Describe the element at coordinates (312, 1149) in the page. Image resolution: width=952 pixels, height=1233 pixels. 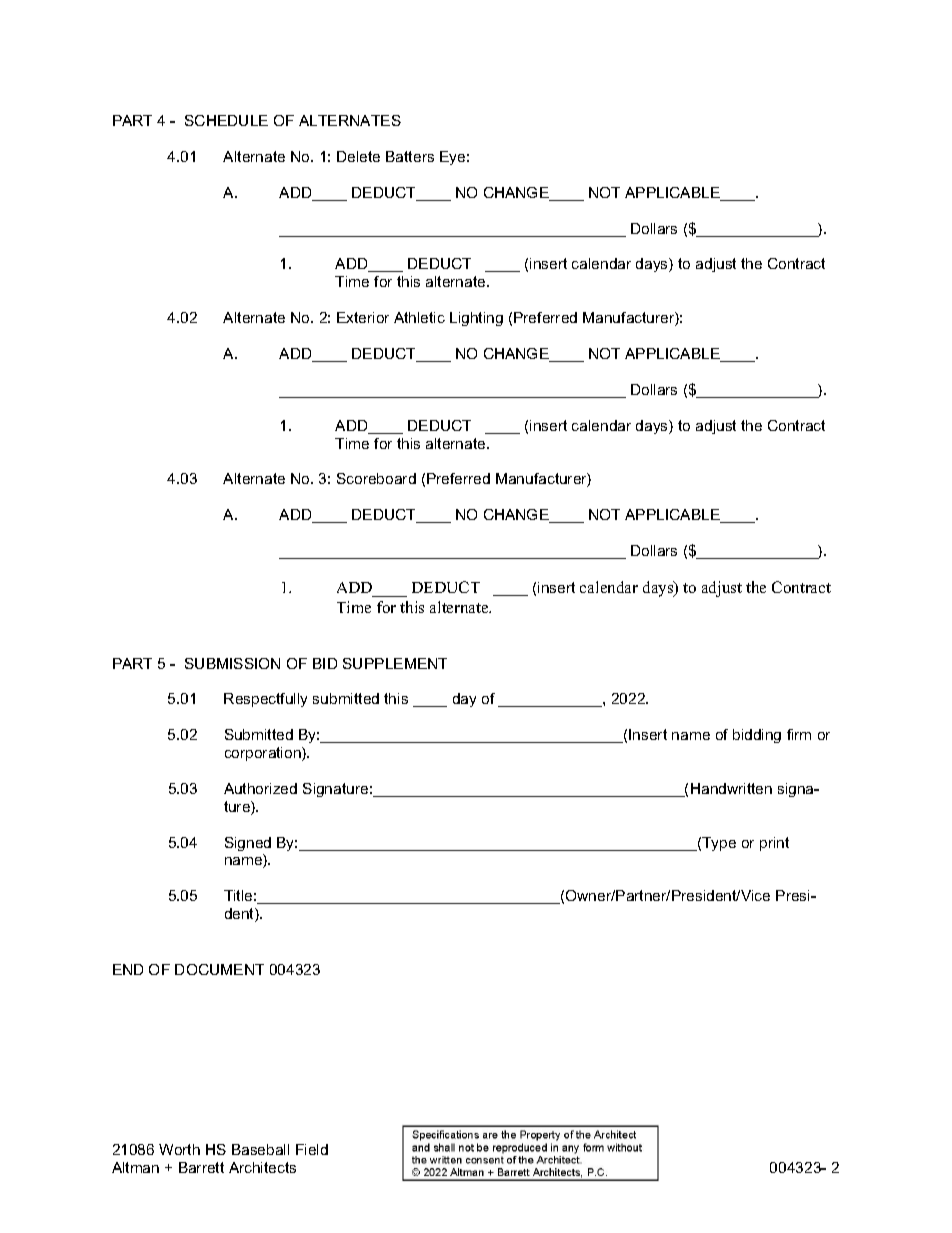
I see `Field` at that location.
